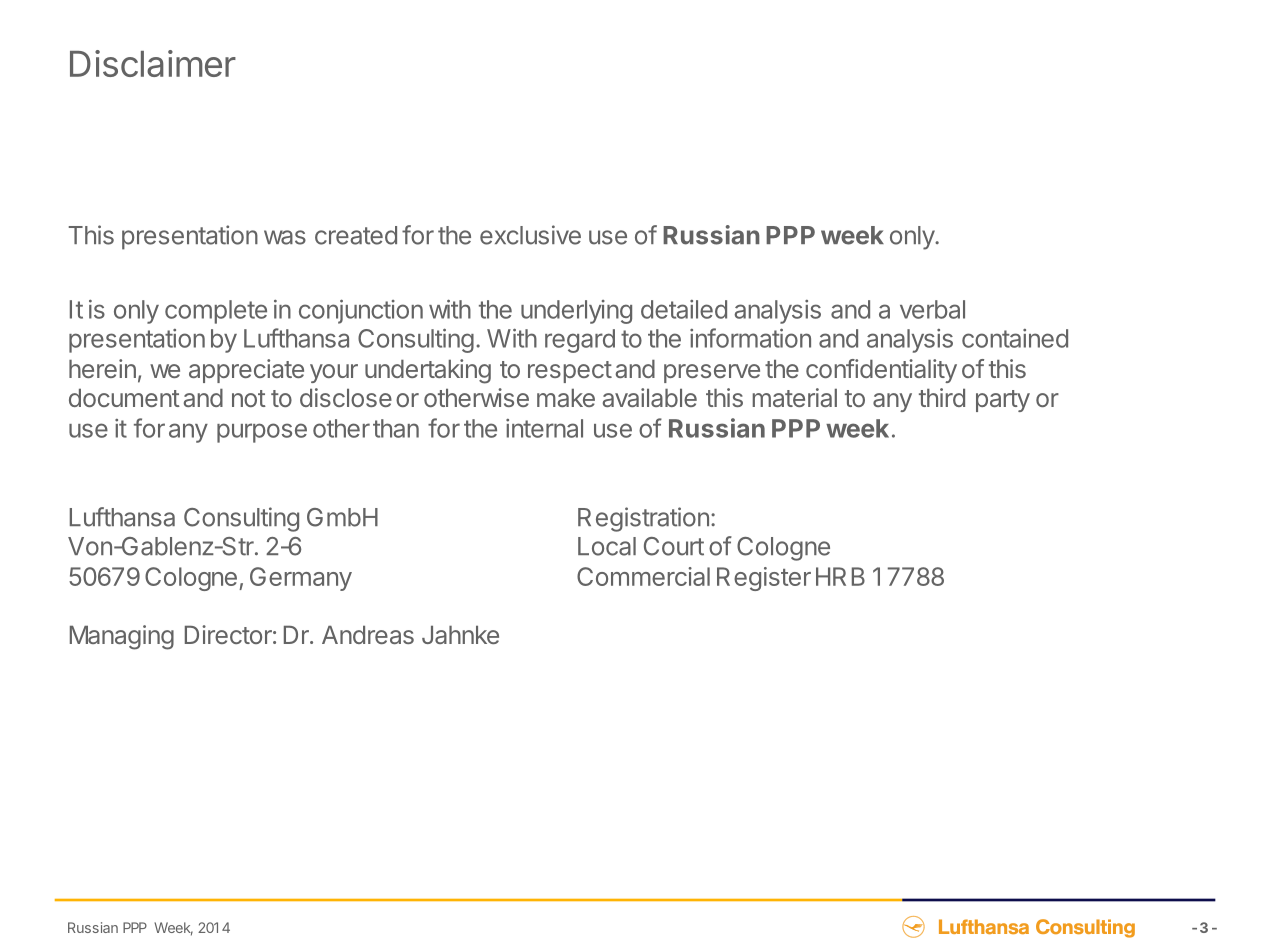 The width and height of the document is (1270, 952). Describe the element at coordinates (576, 312) in the document. I see `underlying` at that location.
